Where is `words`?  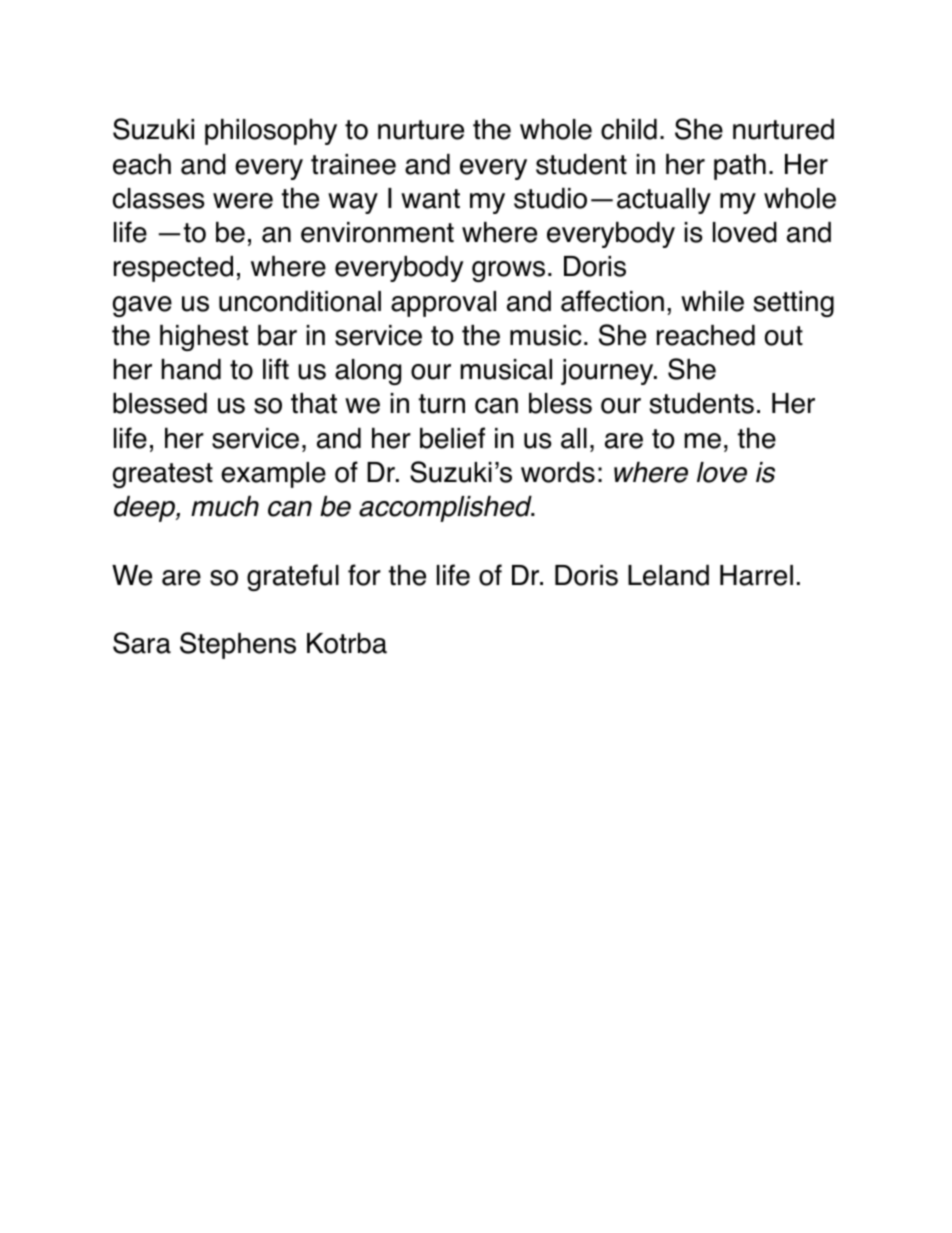 words is located at coordinates (558, 472).
